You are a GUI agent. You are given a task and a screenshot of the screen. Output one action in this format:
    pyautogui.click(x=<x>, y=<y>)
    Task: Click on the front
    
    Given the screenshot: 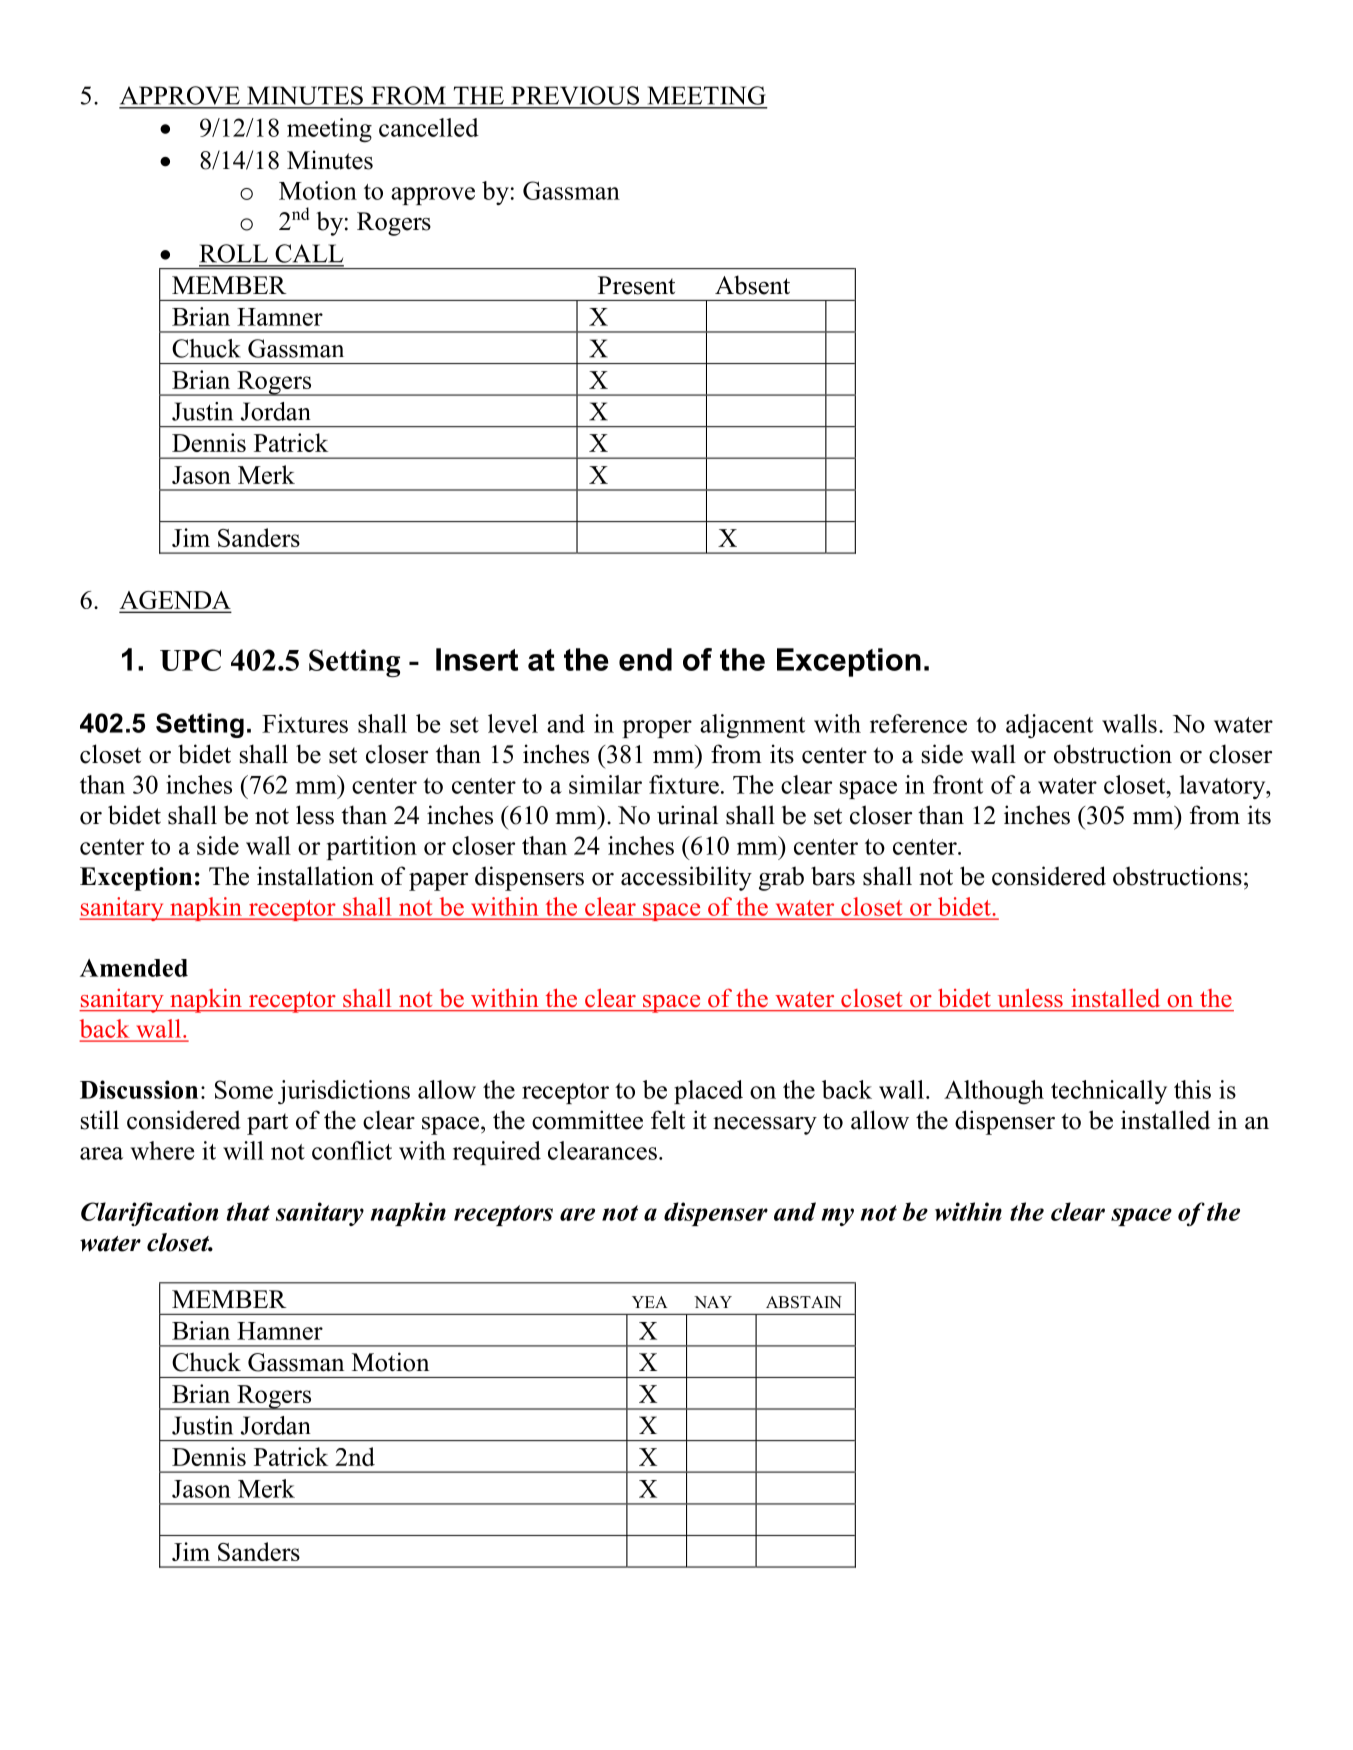 What is the action you would take?
    pyautogui.click(x=958, y=784)
